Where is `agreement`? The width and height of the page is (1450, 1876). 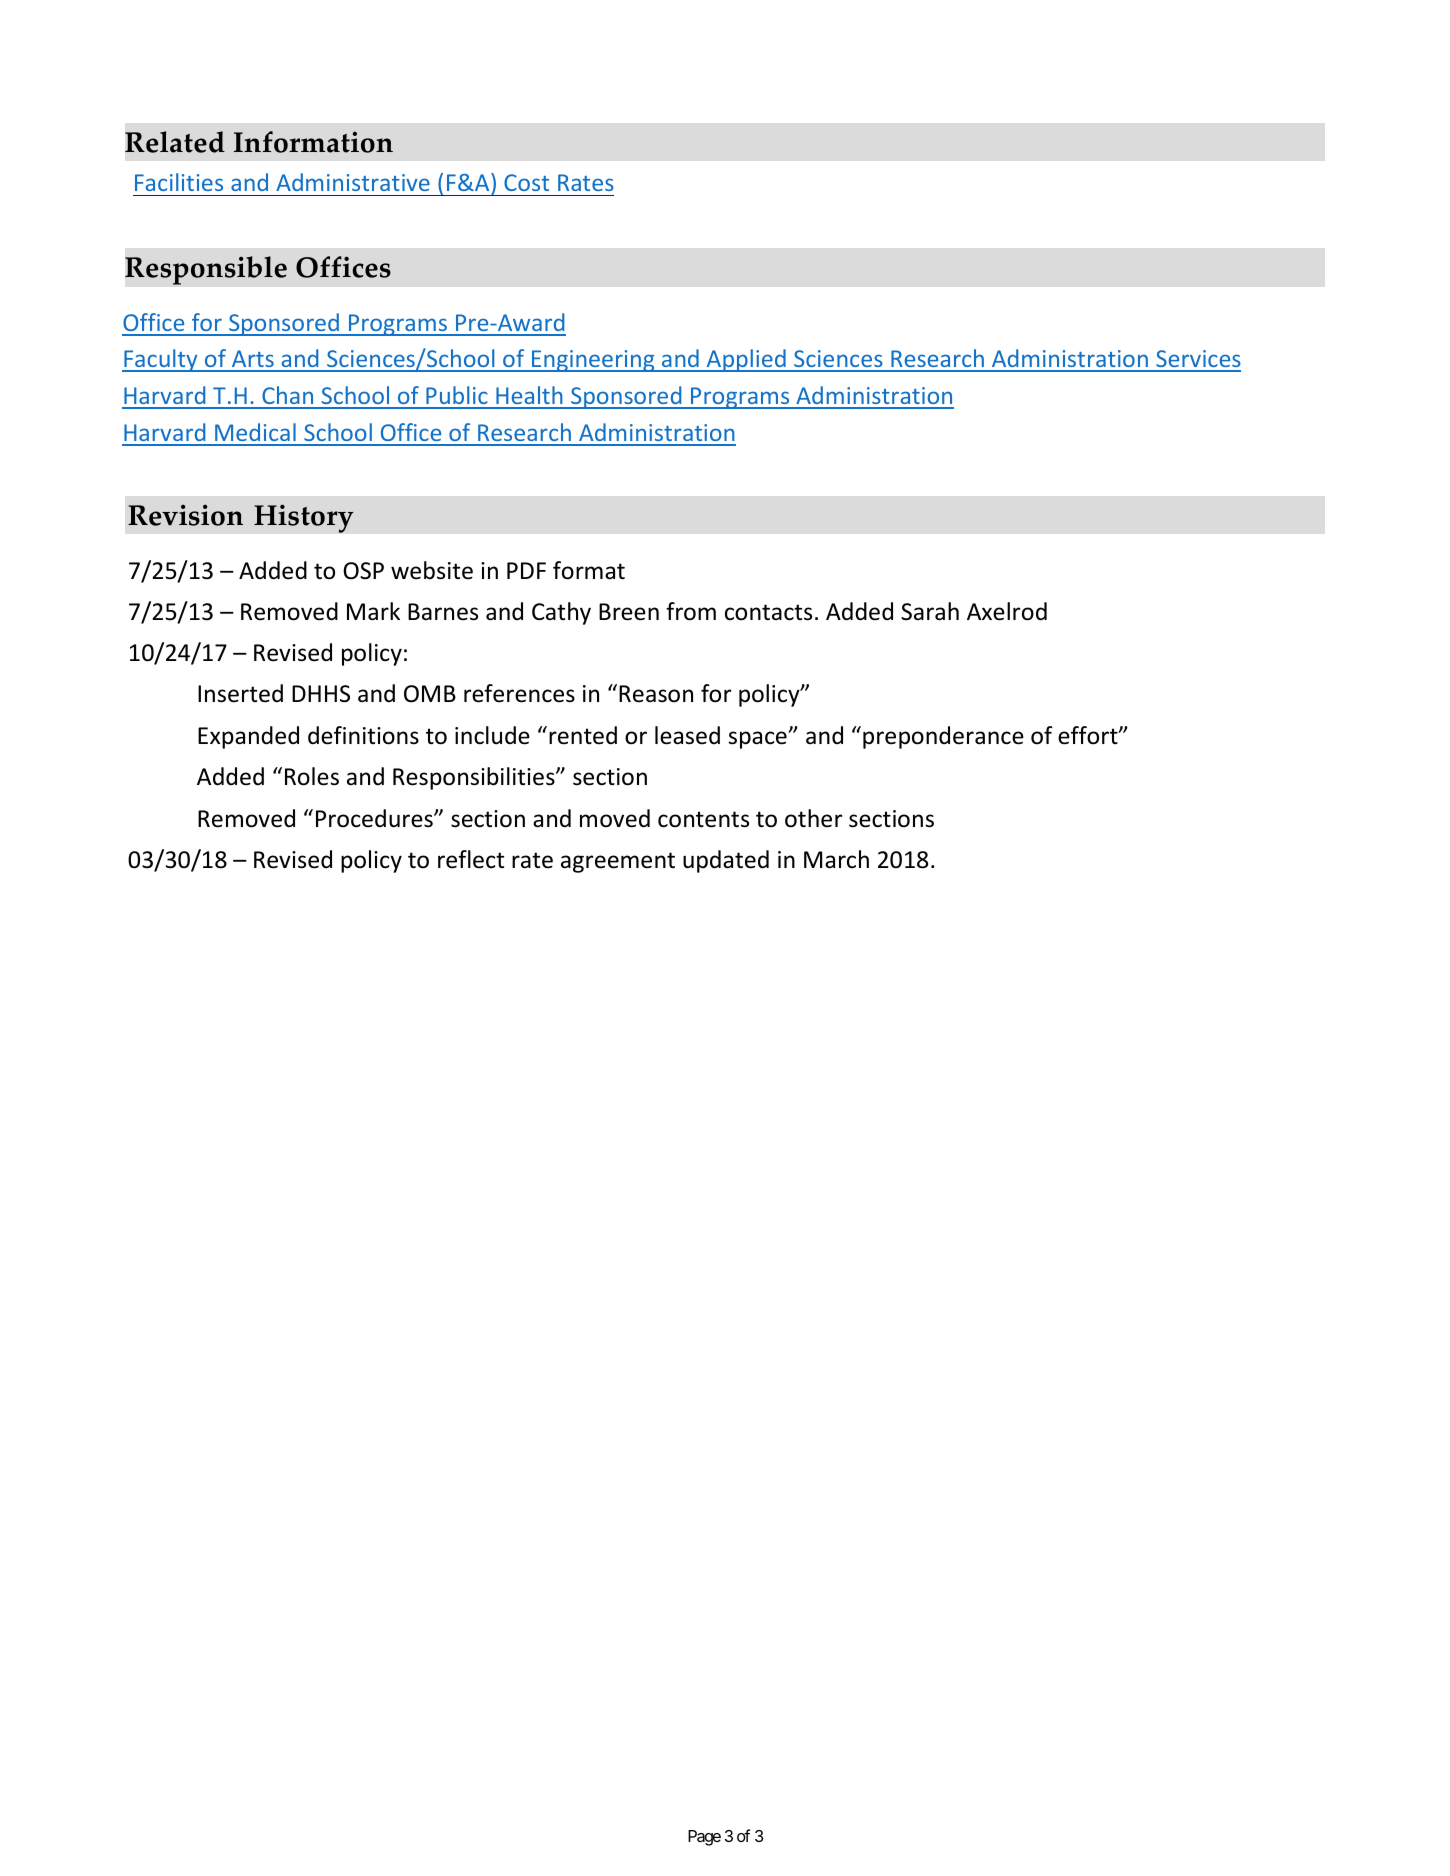 agreement is located at coordinates (618, 862).
